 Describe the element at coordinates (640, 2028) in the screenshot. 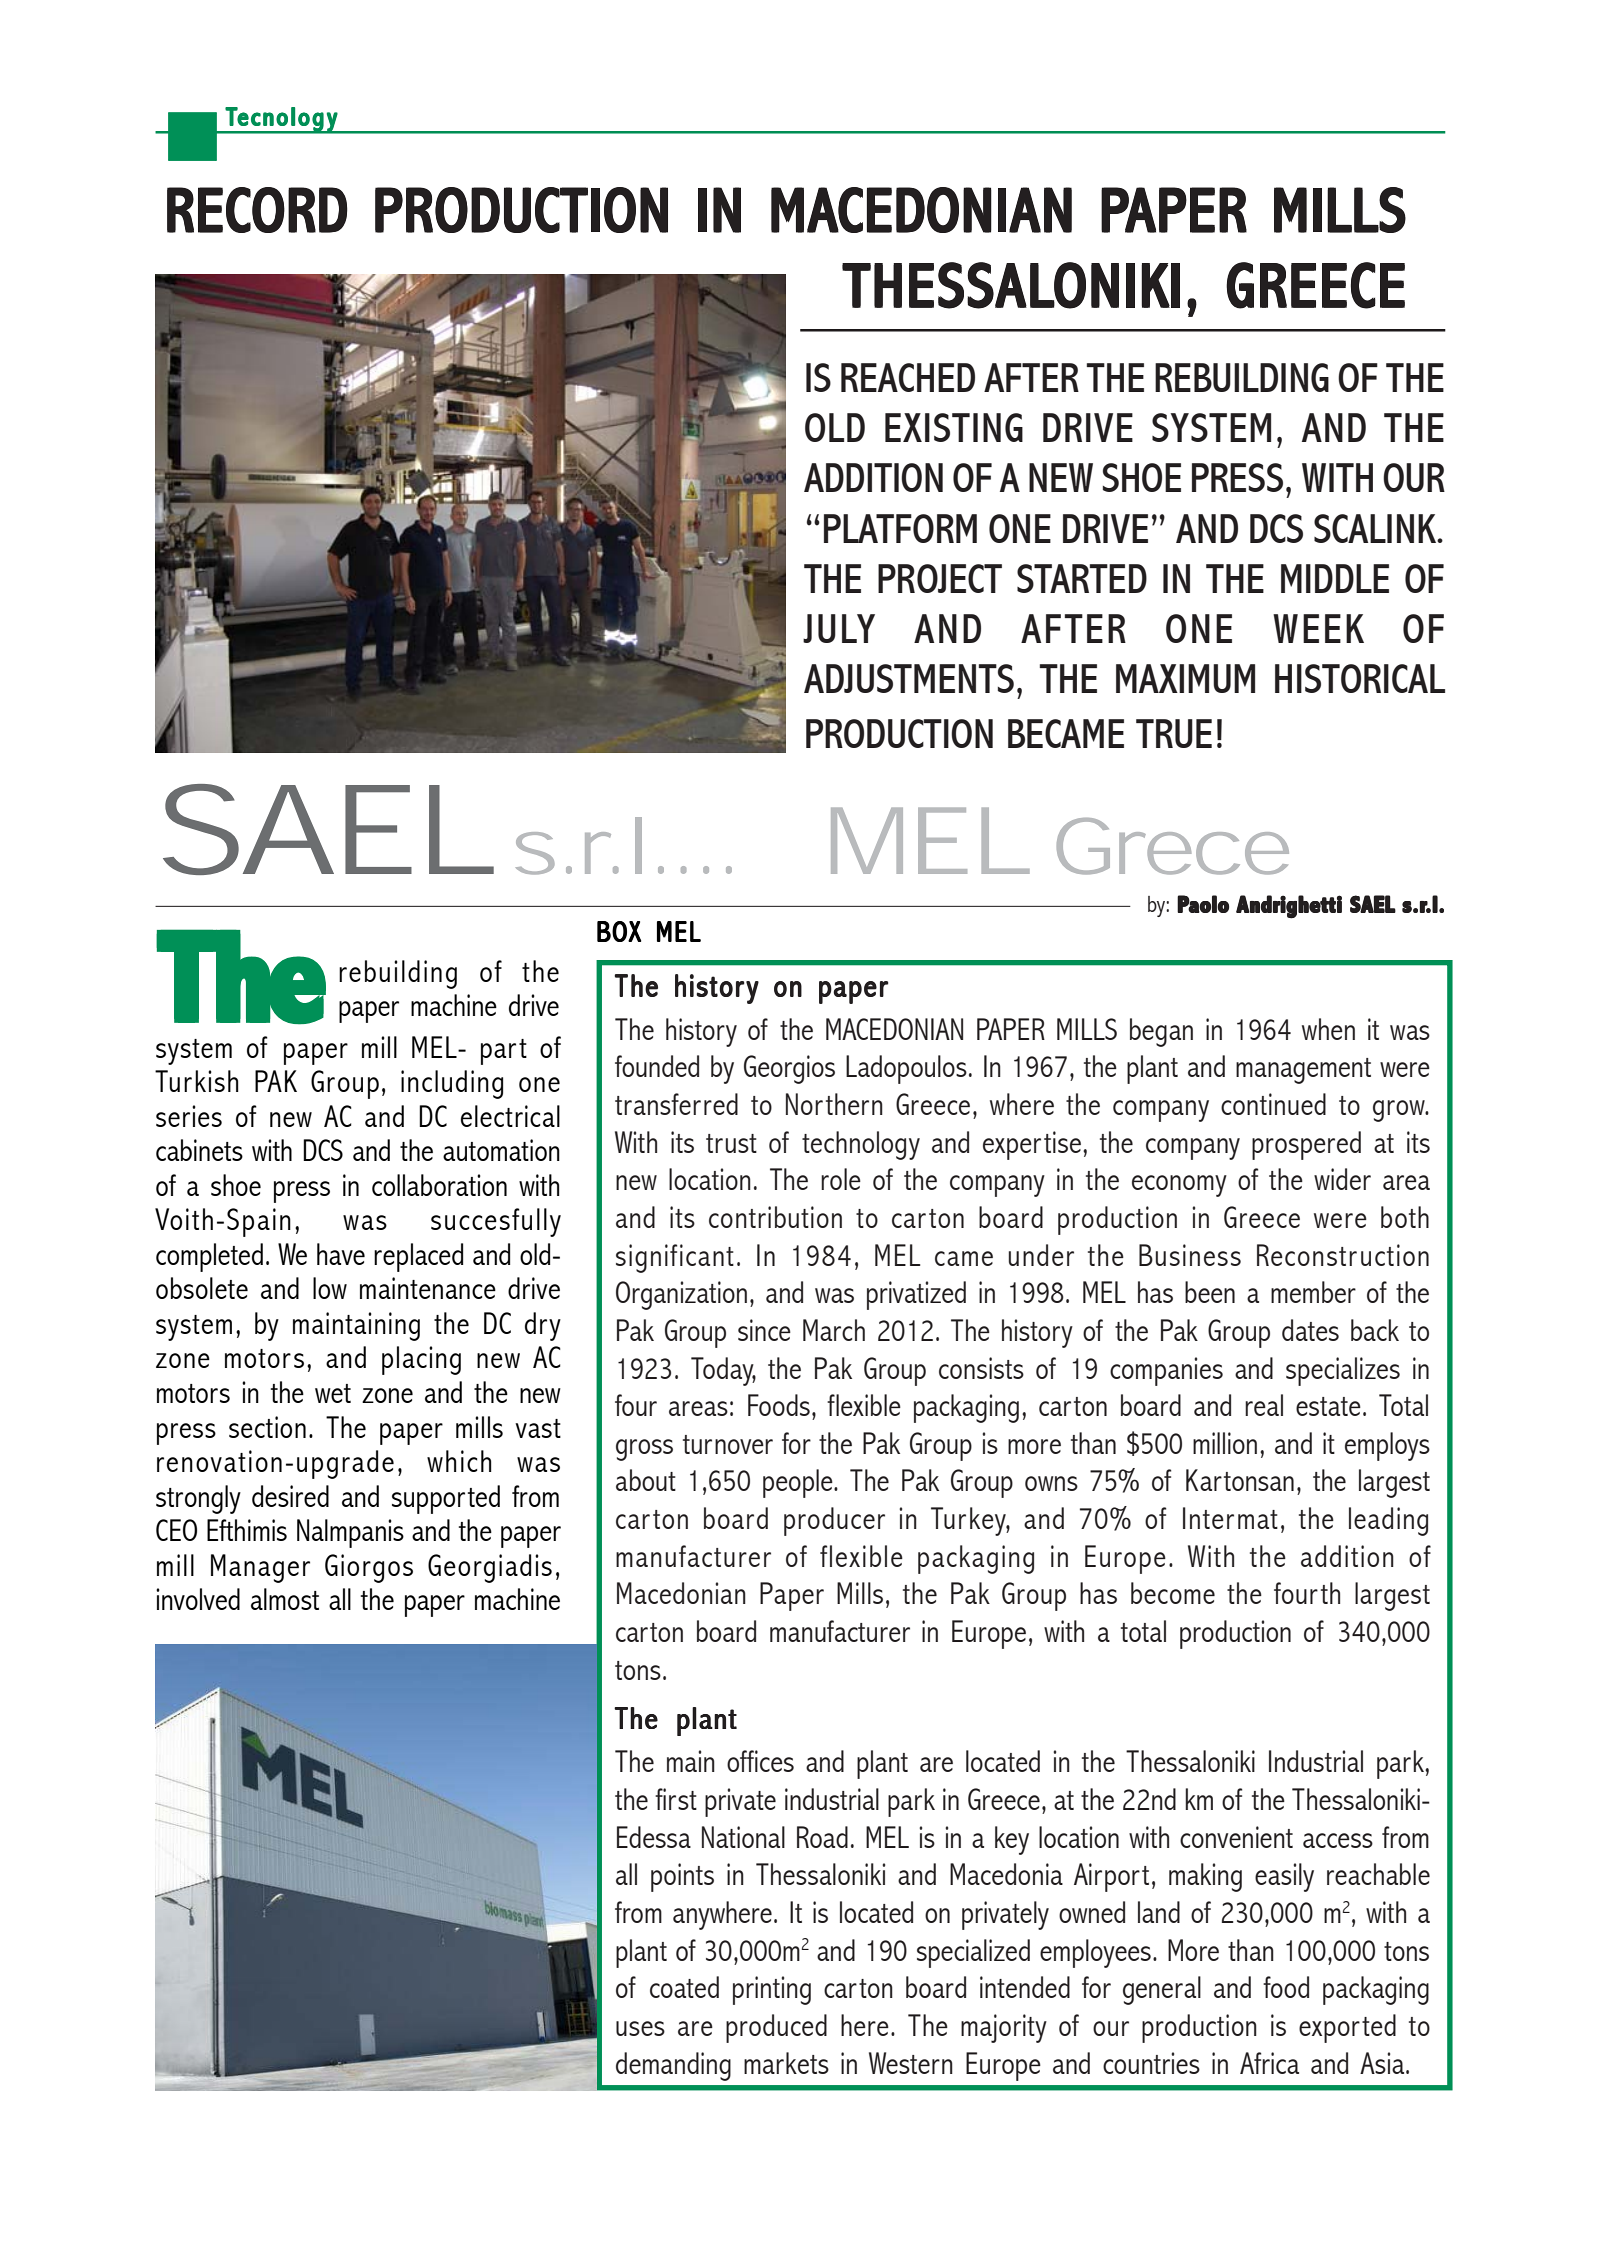

I see `uses` at that location.
